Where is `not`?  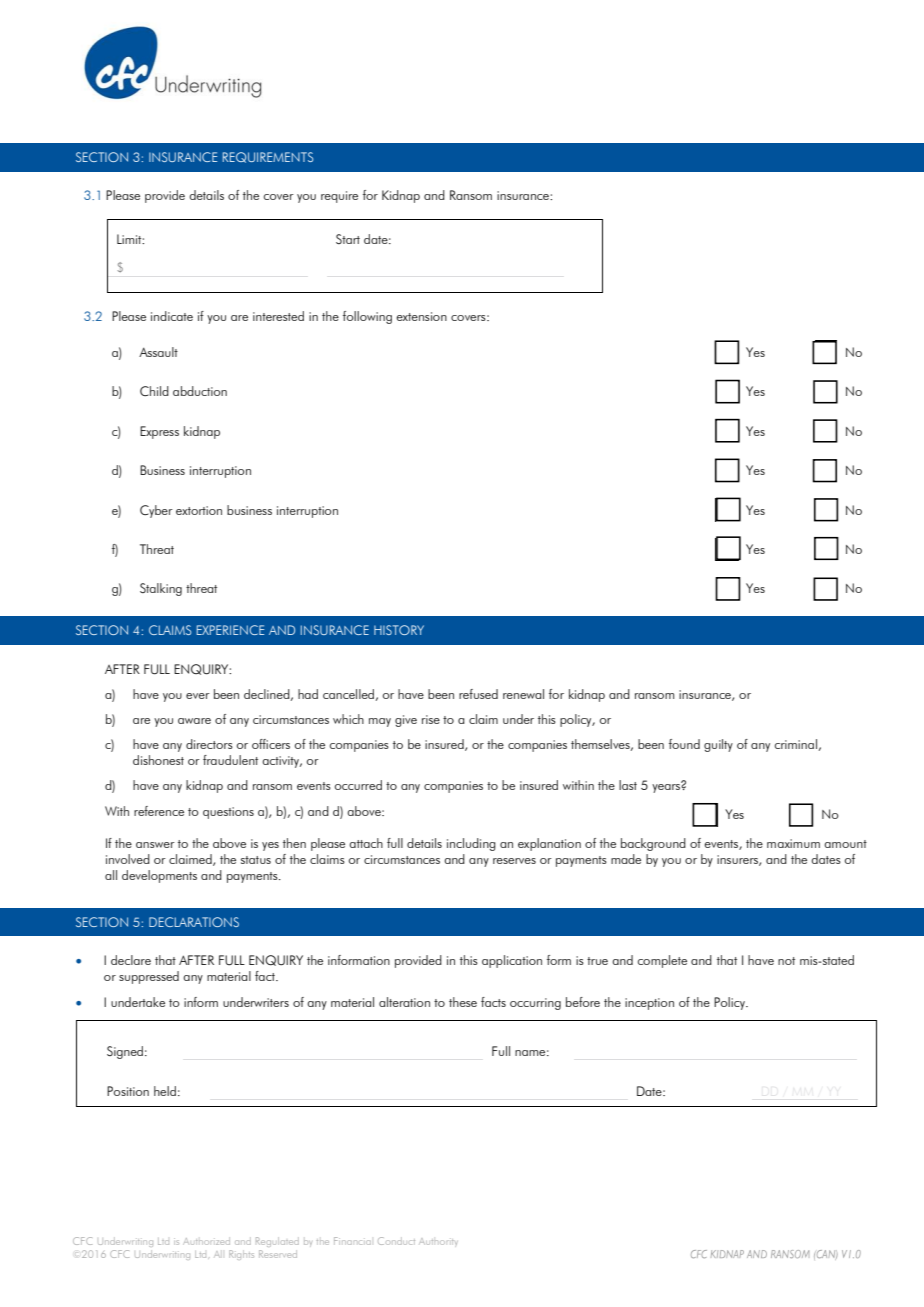 not is located at coordinates (786, 961).
